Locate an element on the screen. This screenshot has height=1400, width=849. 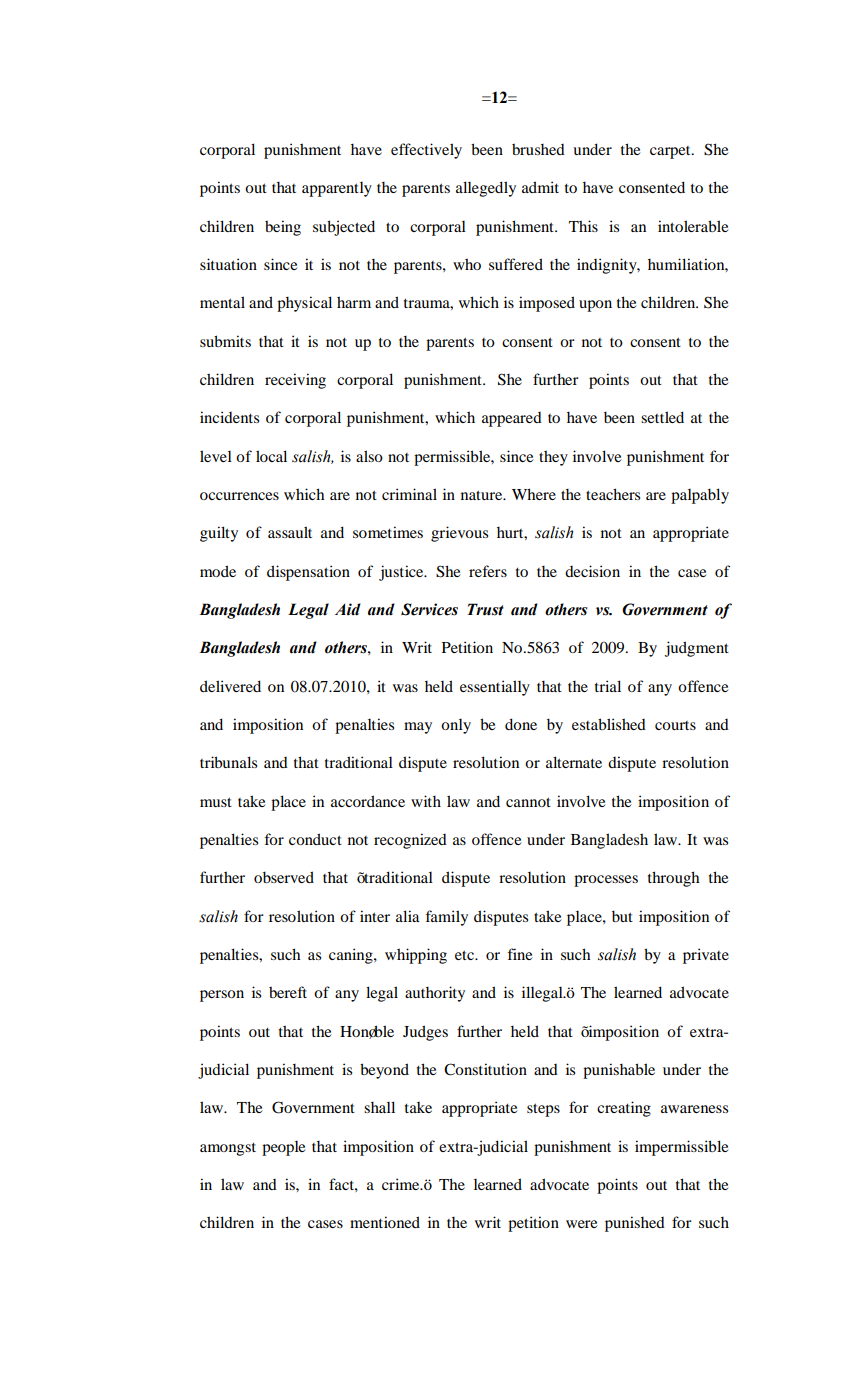
settled is located at coordinates (662, 417).
